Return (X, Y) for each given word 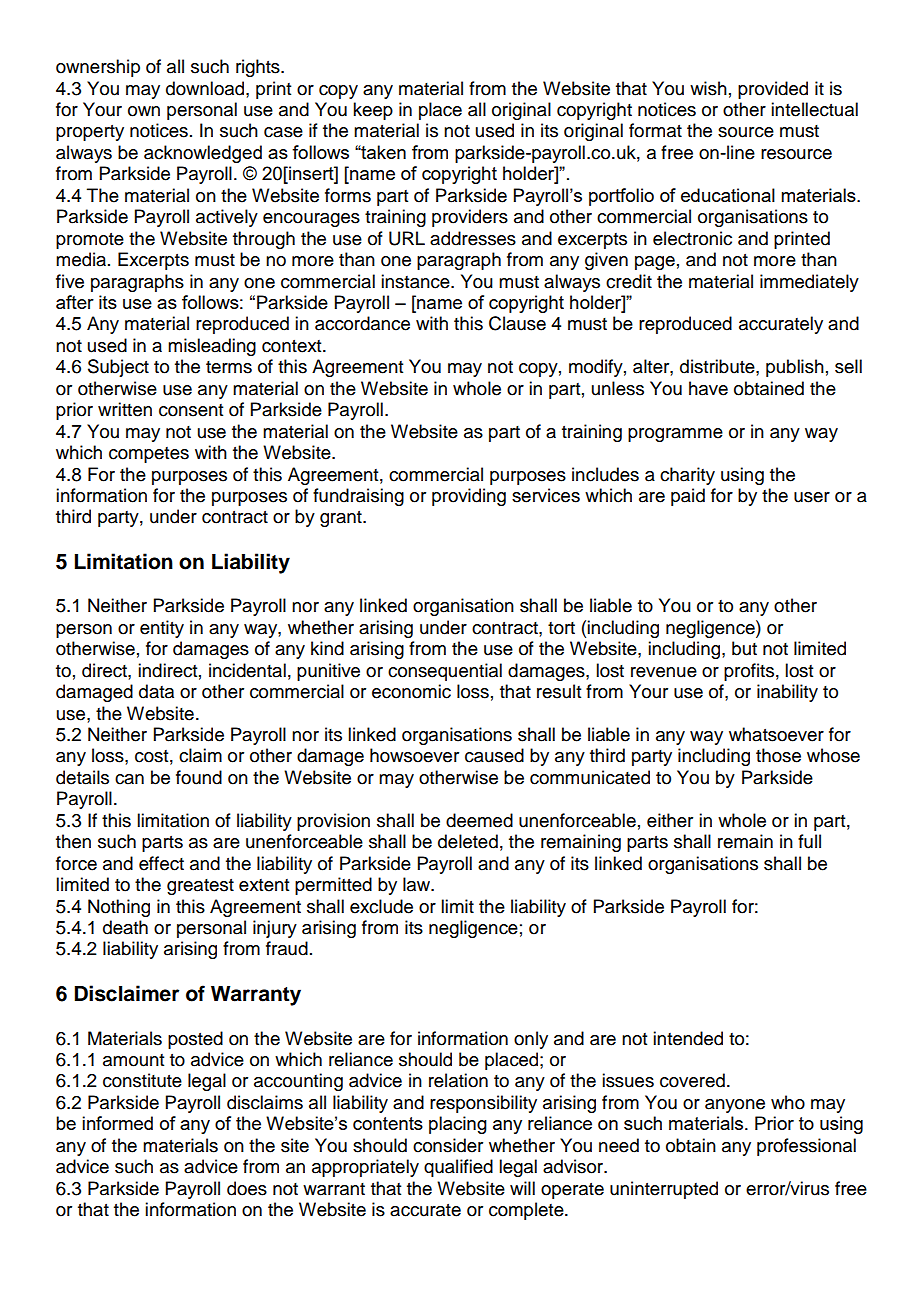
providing (469, 497)
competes (149, 455)
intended (688, 1038)
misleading (212, 347)
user (812, 497)
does (247, 1188)
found (199, 777)
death (125, 927)
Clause (517, 323)
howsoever (414, 755)
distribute (718, 366)
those (778, 755)
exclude (381, 906)
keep (373, 111)
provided (773, 90)
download (206, 88)
